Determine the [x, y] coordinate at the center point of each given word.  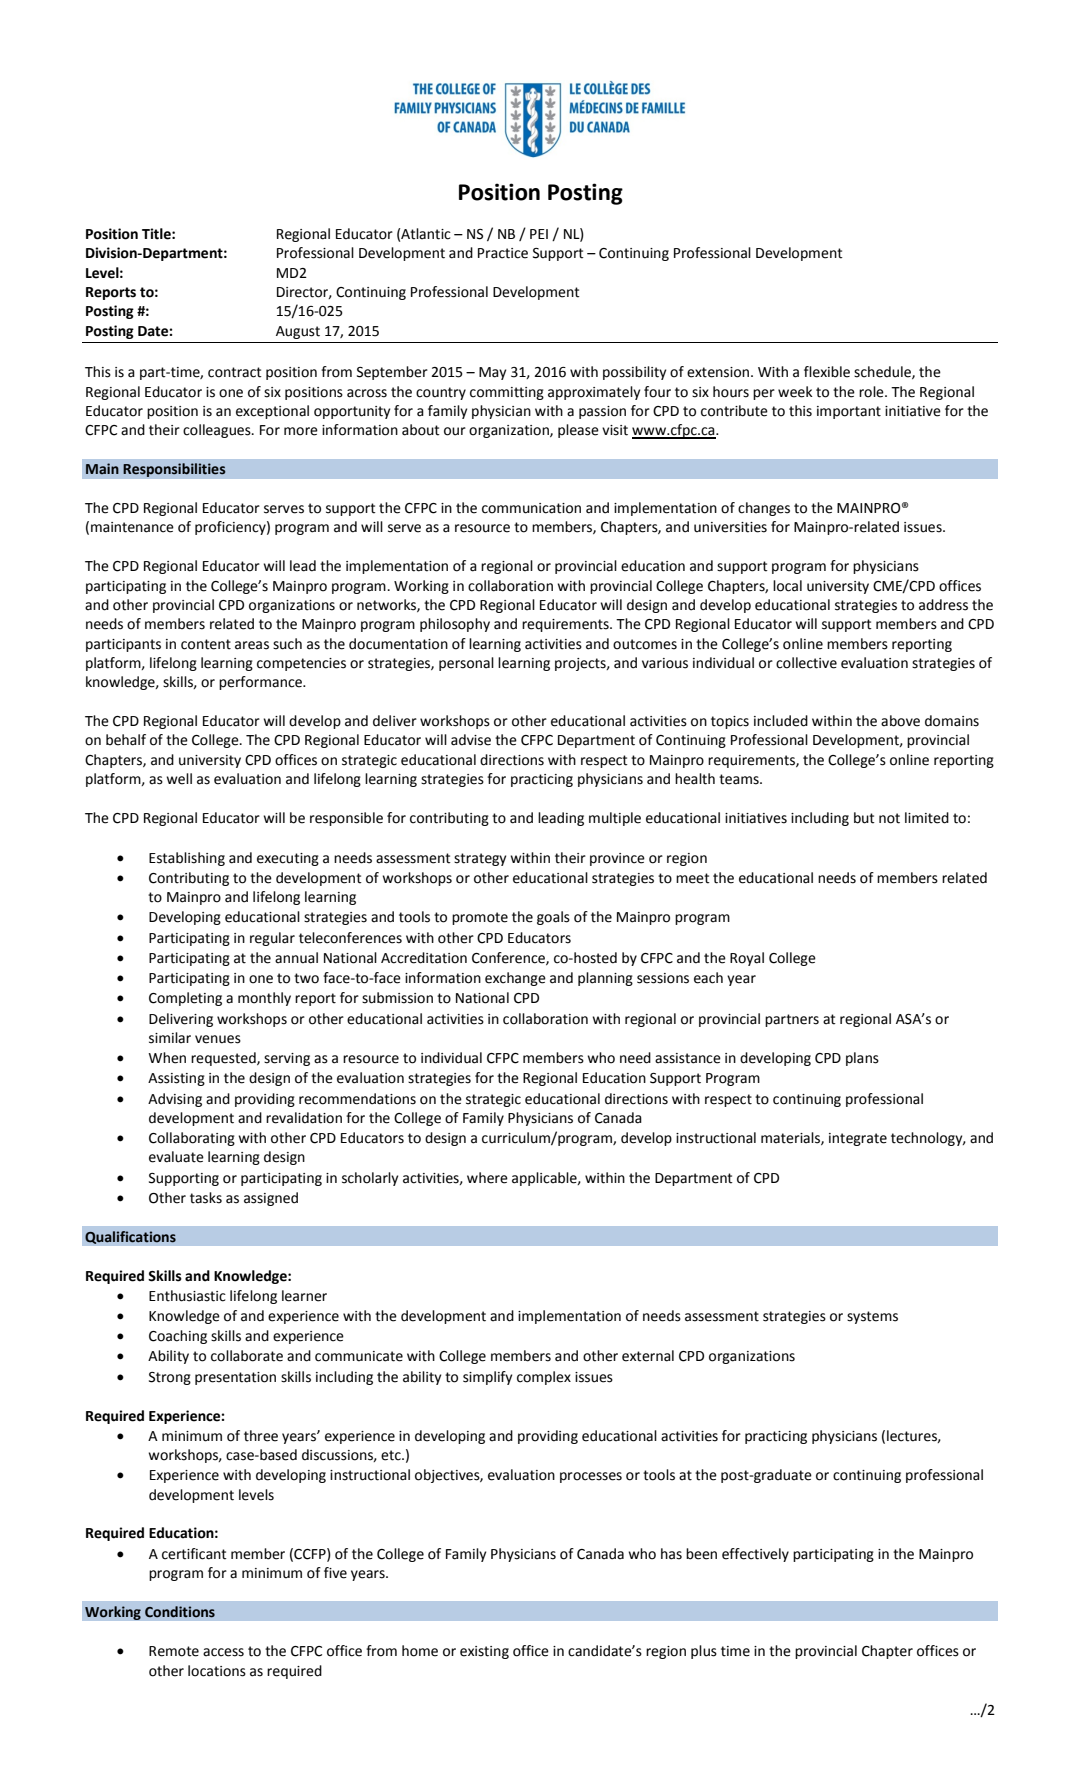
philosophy [455, 625]
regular [272, 939]
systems [872, 1317]
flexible [827, 372]
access [223, 1652]
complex [544, 1378]
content [206, 644]
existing [484, 1652]
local [787, 586]
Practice [503, 253]
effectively [755, 1555]
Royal [747, 959]
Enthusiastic [187, 1296]
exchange [515, 979]
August [298, 332]
